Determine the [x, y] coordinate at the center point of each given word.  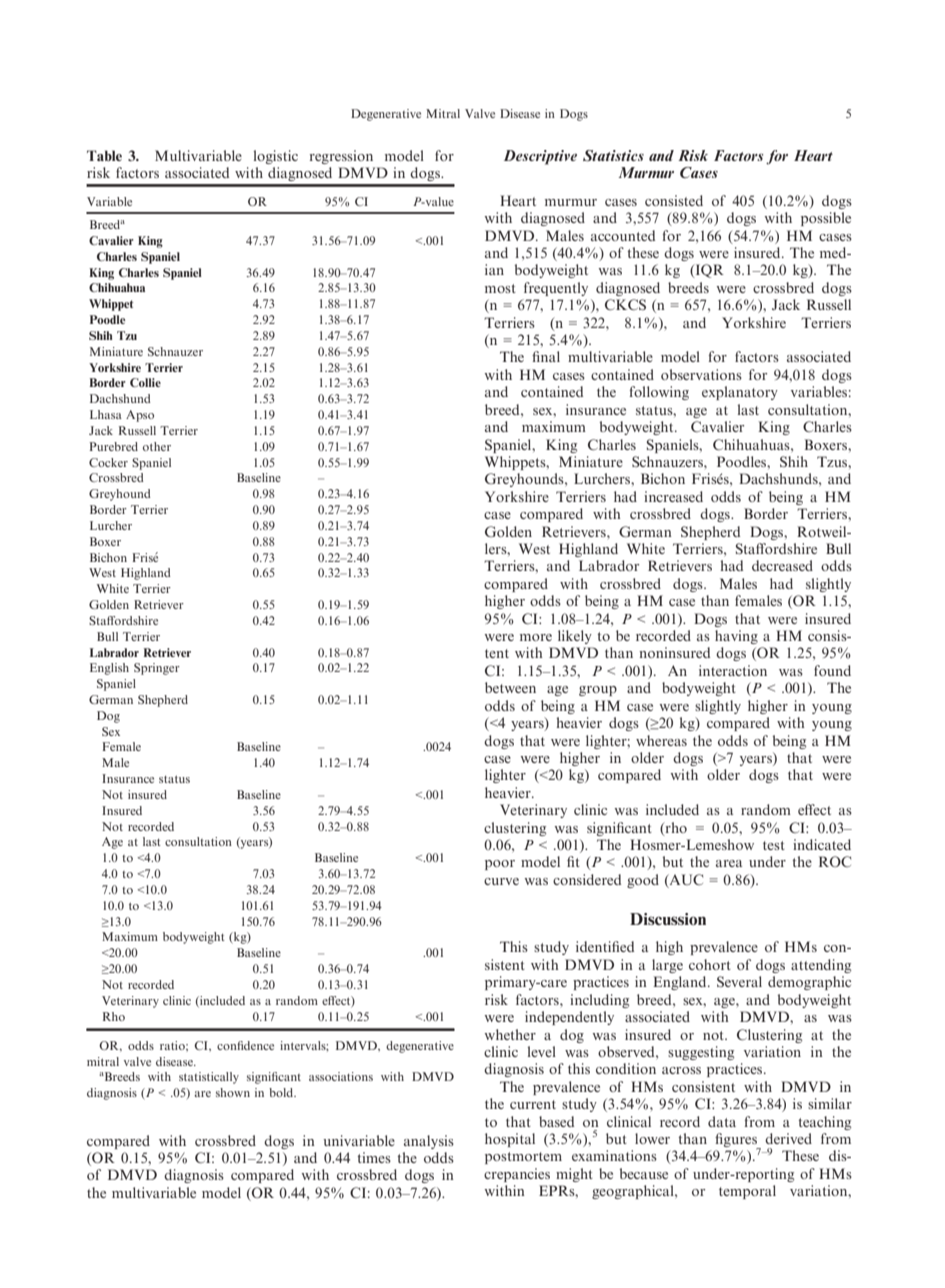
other [157, 446]
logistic [275, 157]
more [536, 637]
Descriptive [540, 157]
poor [500, 865]
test [774, 845]
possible [826, 219]
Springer [157, 669]
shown [233, 1092]
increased [673, 496]
